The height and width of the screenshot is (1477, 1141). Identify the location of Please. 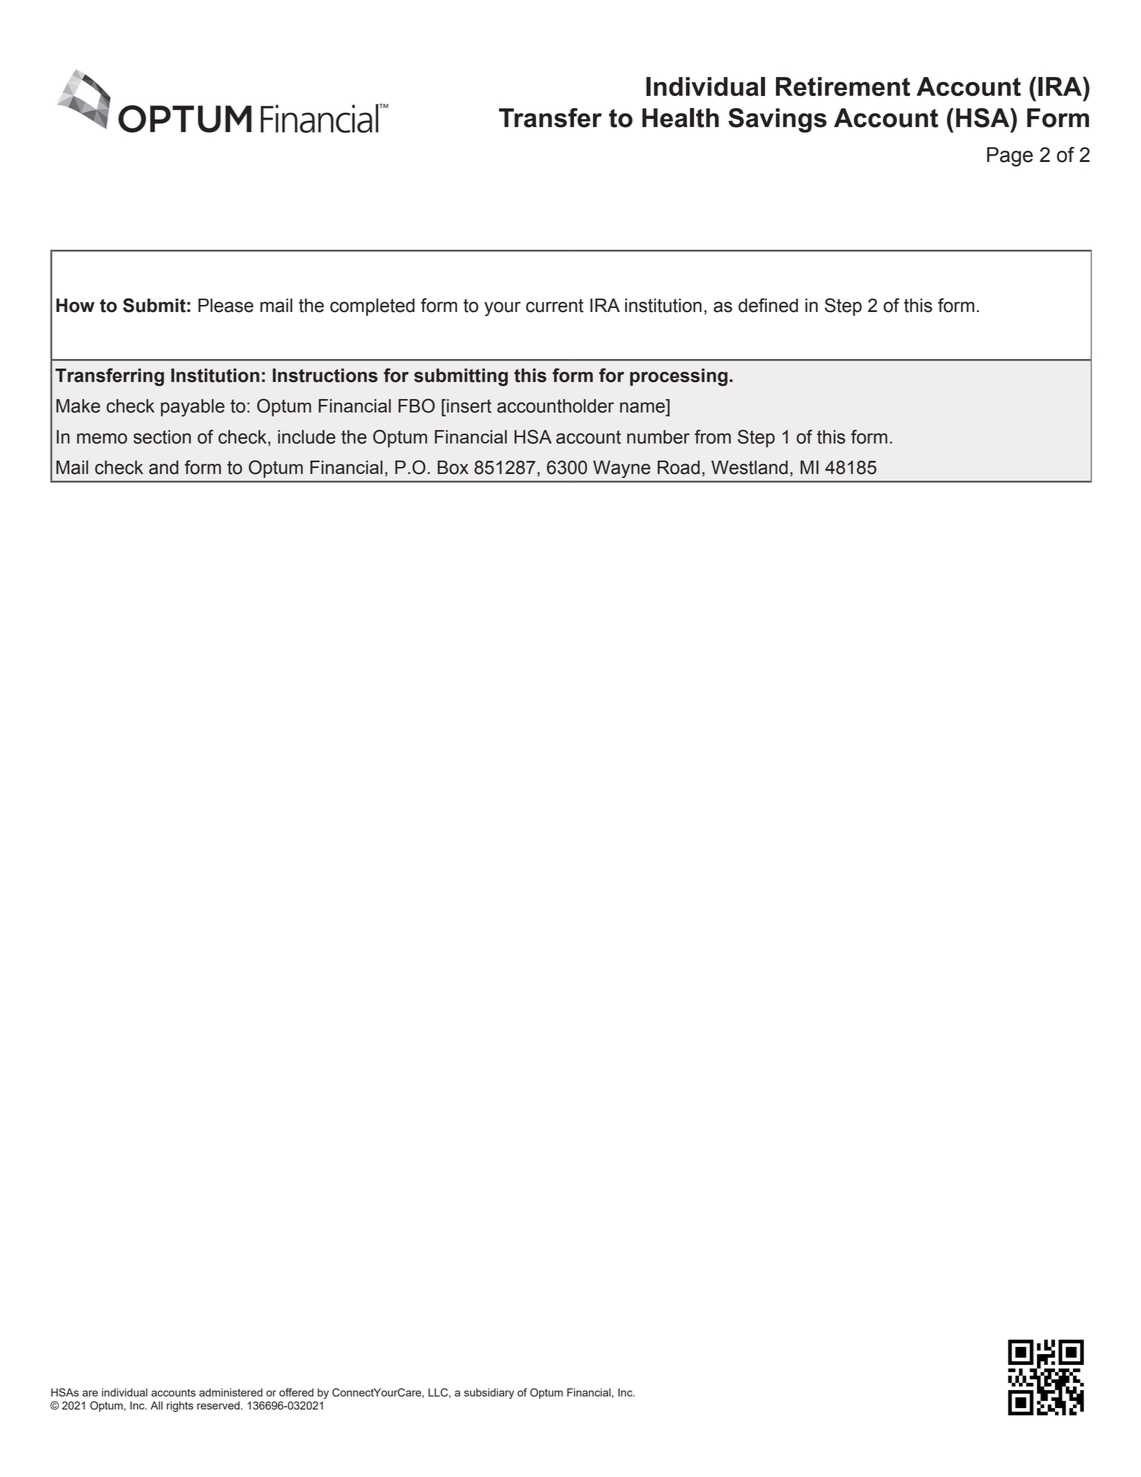
(226, 305).
